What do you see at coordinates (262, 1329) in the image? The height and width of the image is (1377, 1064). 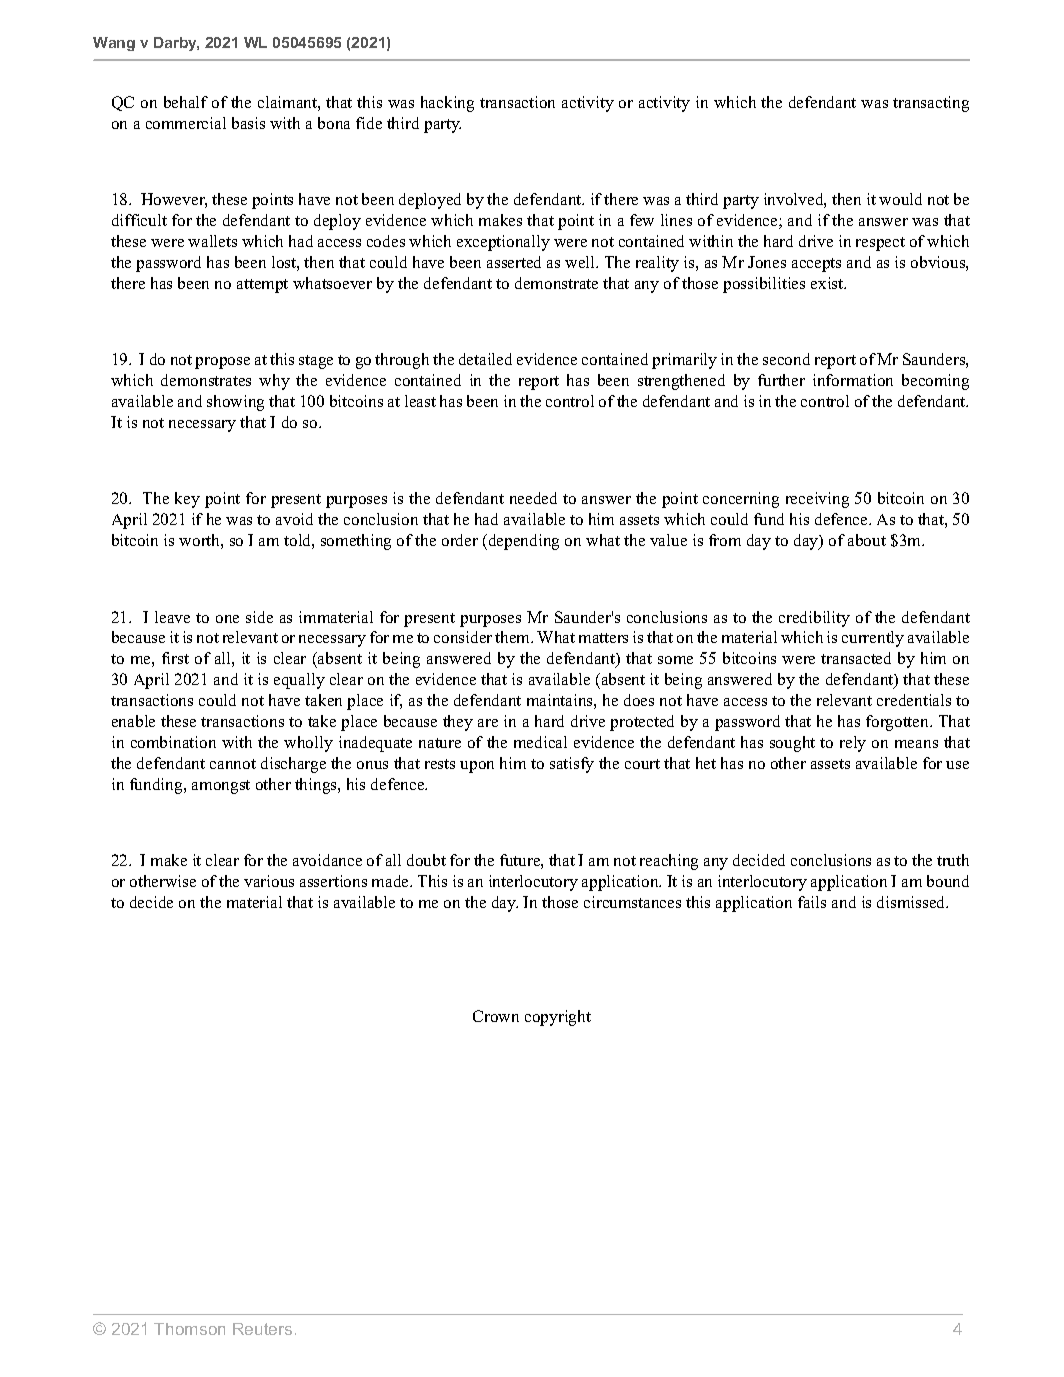 I see `Reuters` at bounding box center [262, 1329].
